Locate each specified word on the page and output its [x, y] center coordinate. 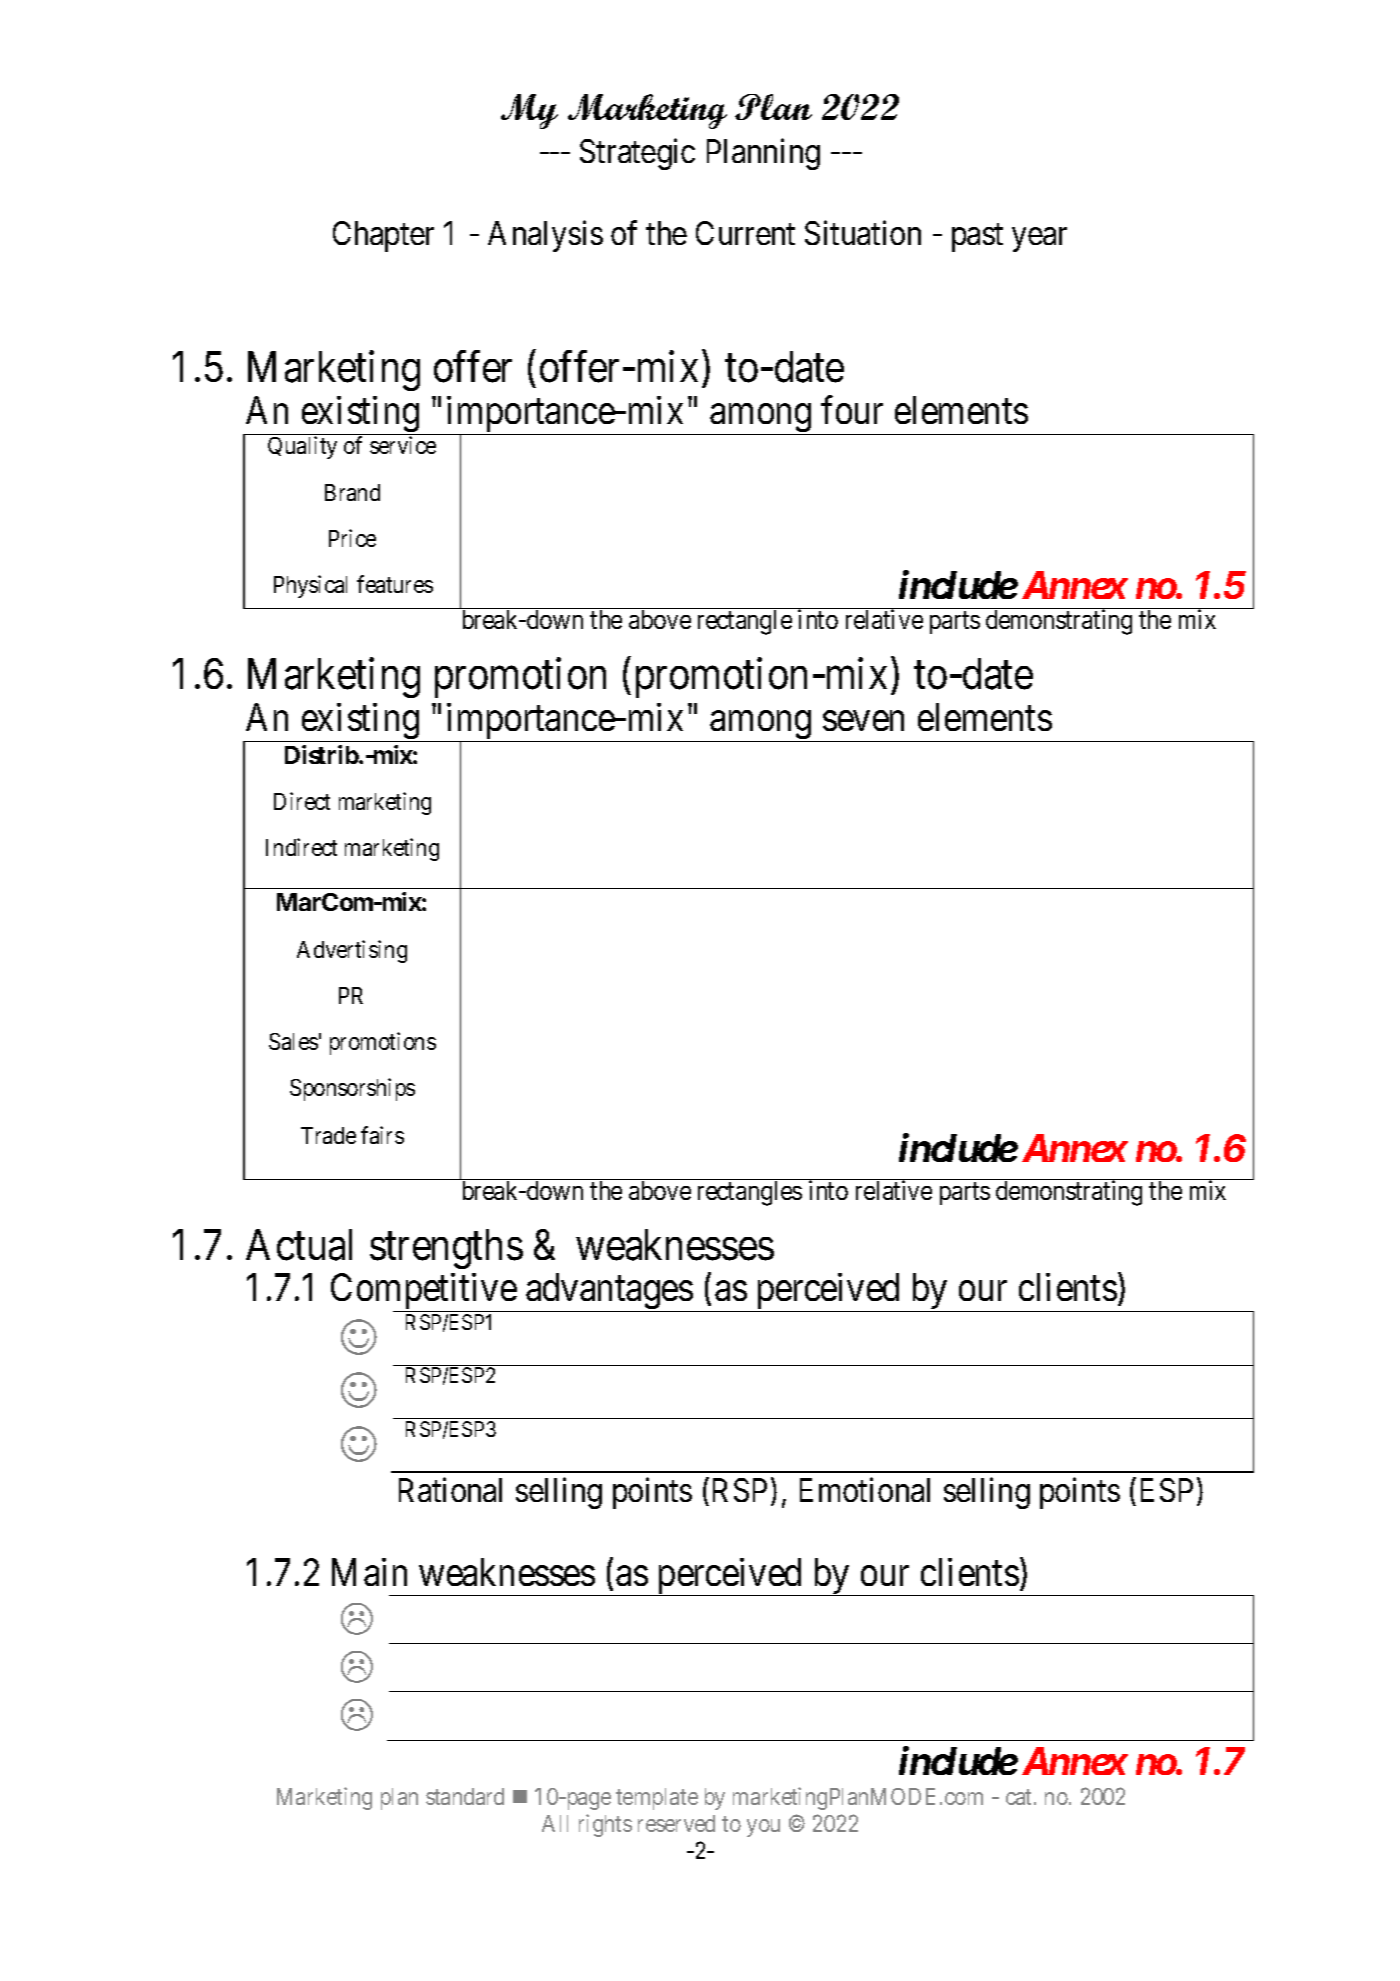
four [852, 410]
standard [465, 1796]
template [657, 1799]
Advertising [352, 951]
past [977, 238]
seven [863, 721]
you [763, 1828]
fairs [382, 1135]
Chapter [383, 236]
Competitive [424, 1293]
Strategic [637, 154]
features [395, 584]
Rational [450, 1490]
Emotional [865, 1490]
